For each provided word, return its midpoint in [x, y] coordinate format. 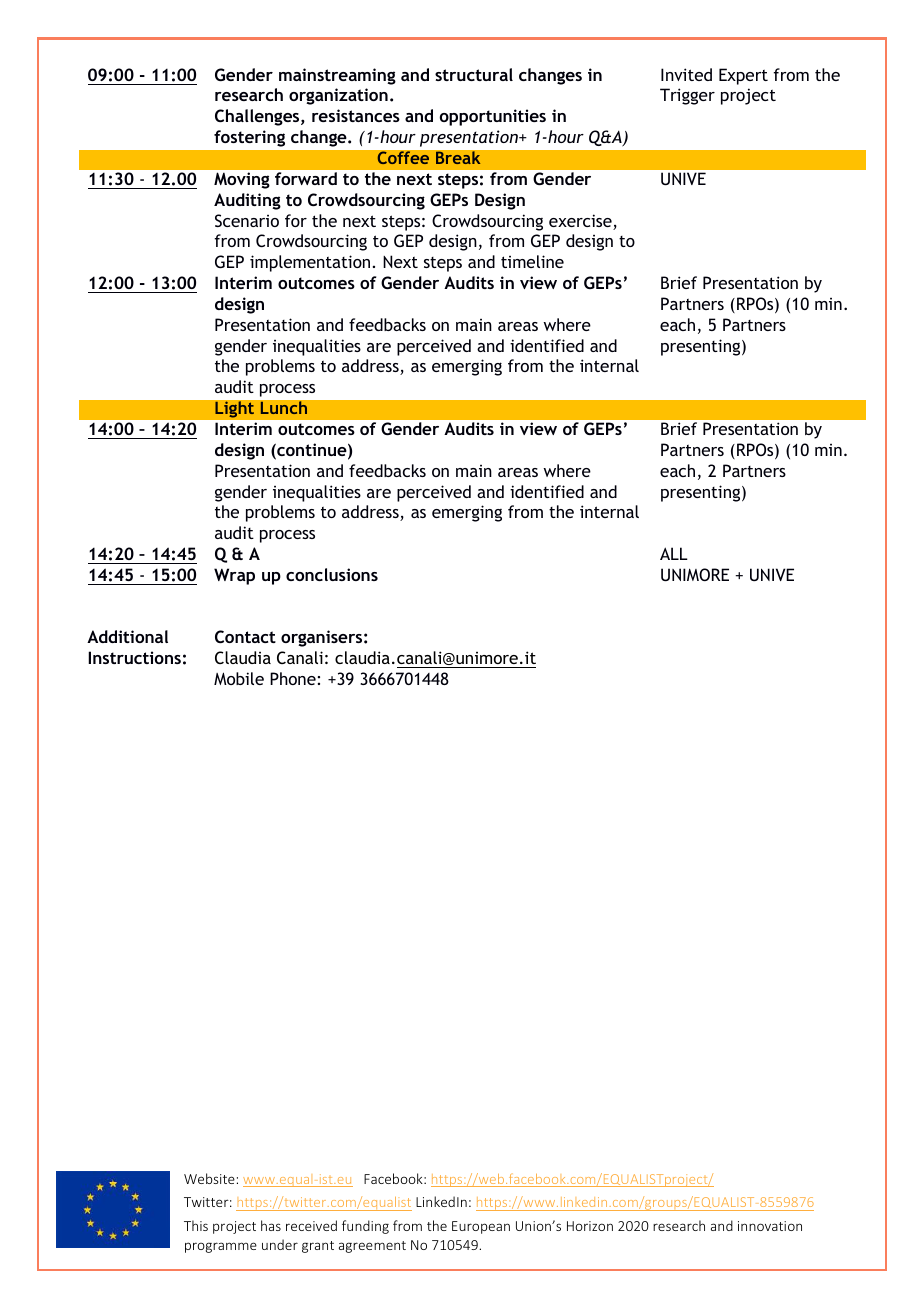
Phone [293, 678]
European [481, 1227]
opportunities [493, 117]
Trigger [687, 96]
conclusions [332, 574]
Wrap [234, 576]
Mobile [239, 678]
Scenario [247, 220]
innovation [770, 1226]
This [196, 1225]
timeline [532, 261]
